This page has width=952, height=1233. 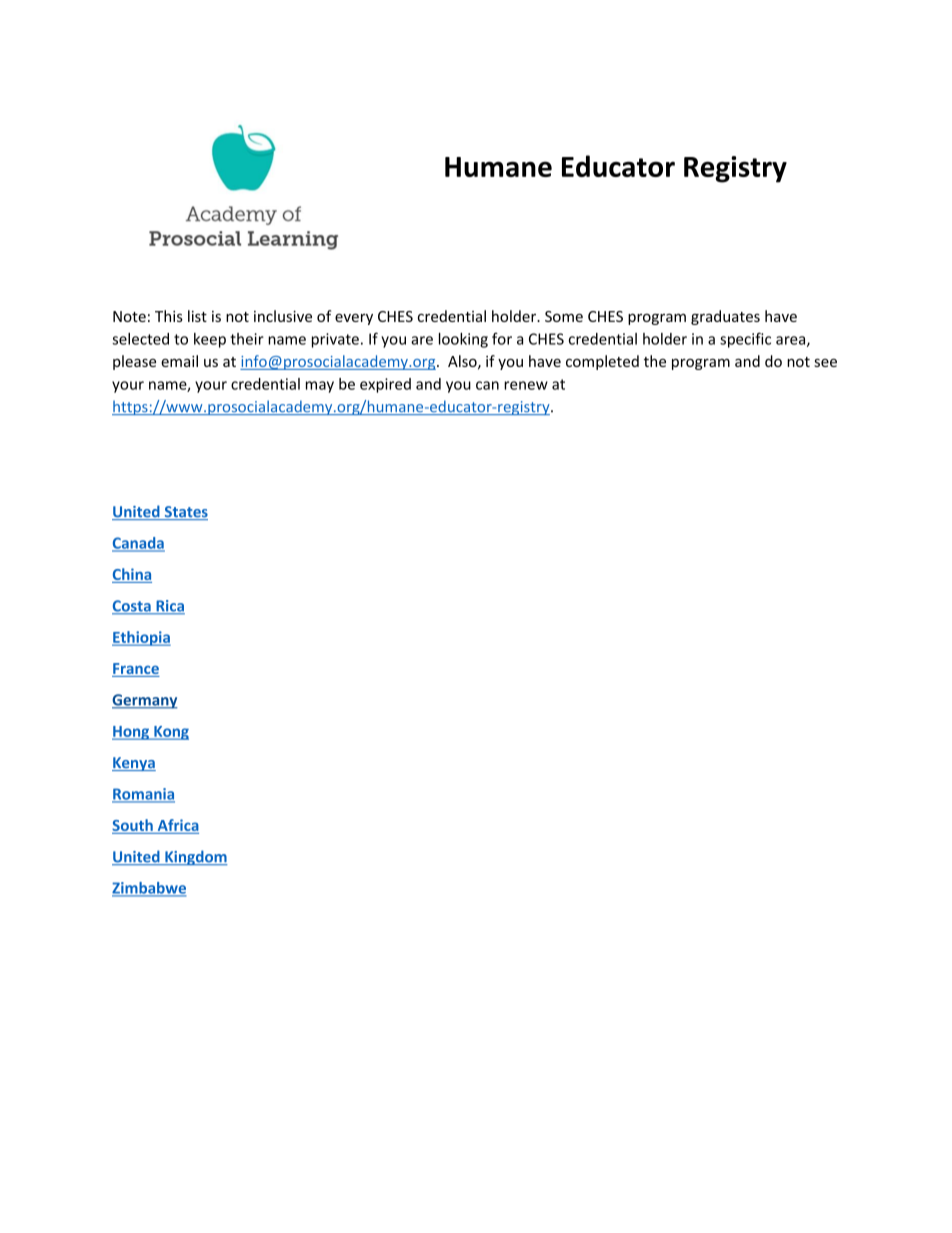 I want to click on renew, so click(x=526, y=385).
